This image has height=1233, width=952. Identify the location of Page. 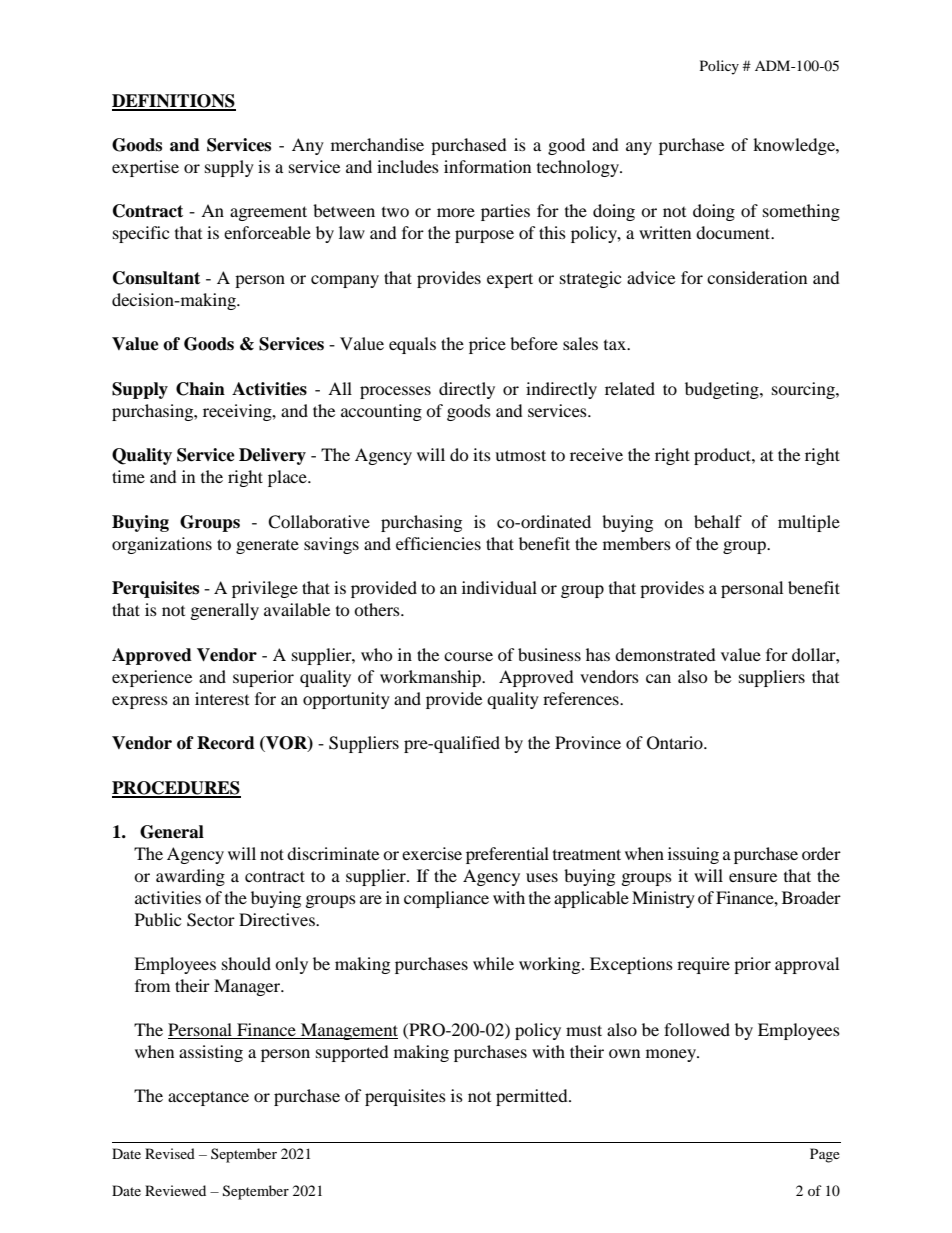
(825, 1155).
